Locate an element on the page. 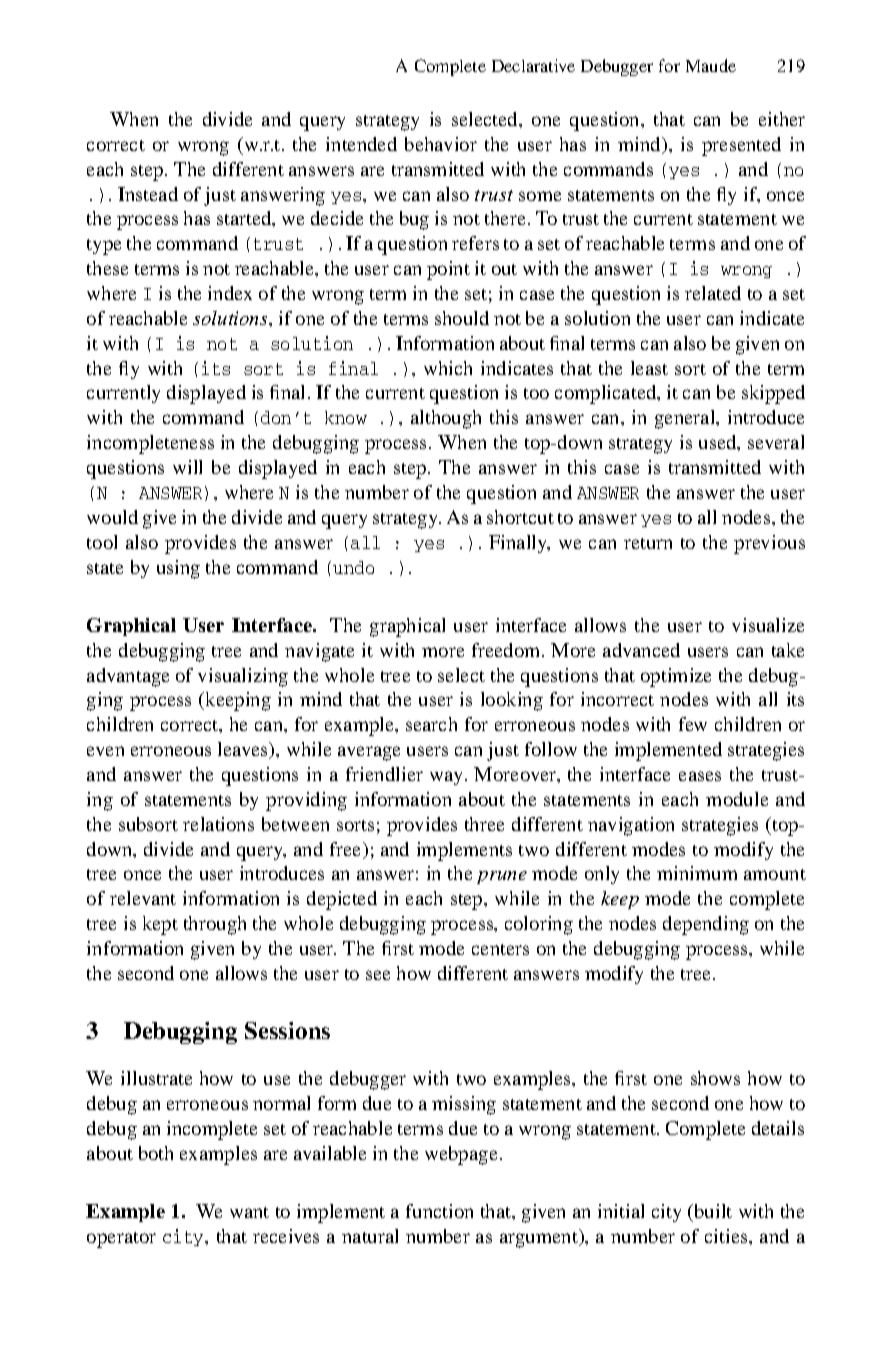 This image has height=1372, width=893. want is located at coordinates (249, 1212).
